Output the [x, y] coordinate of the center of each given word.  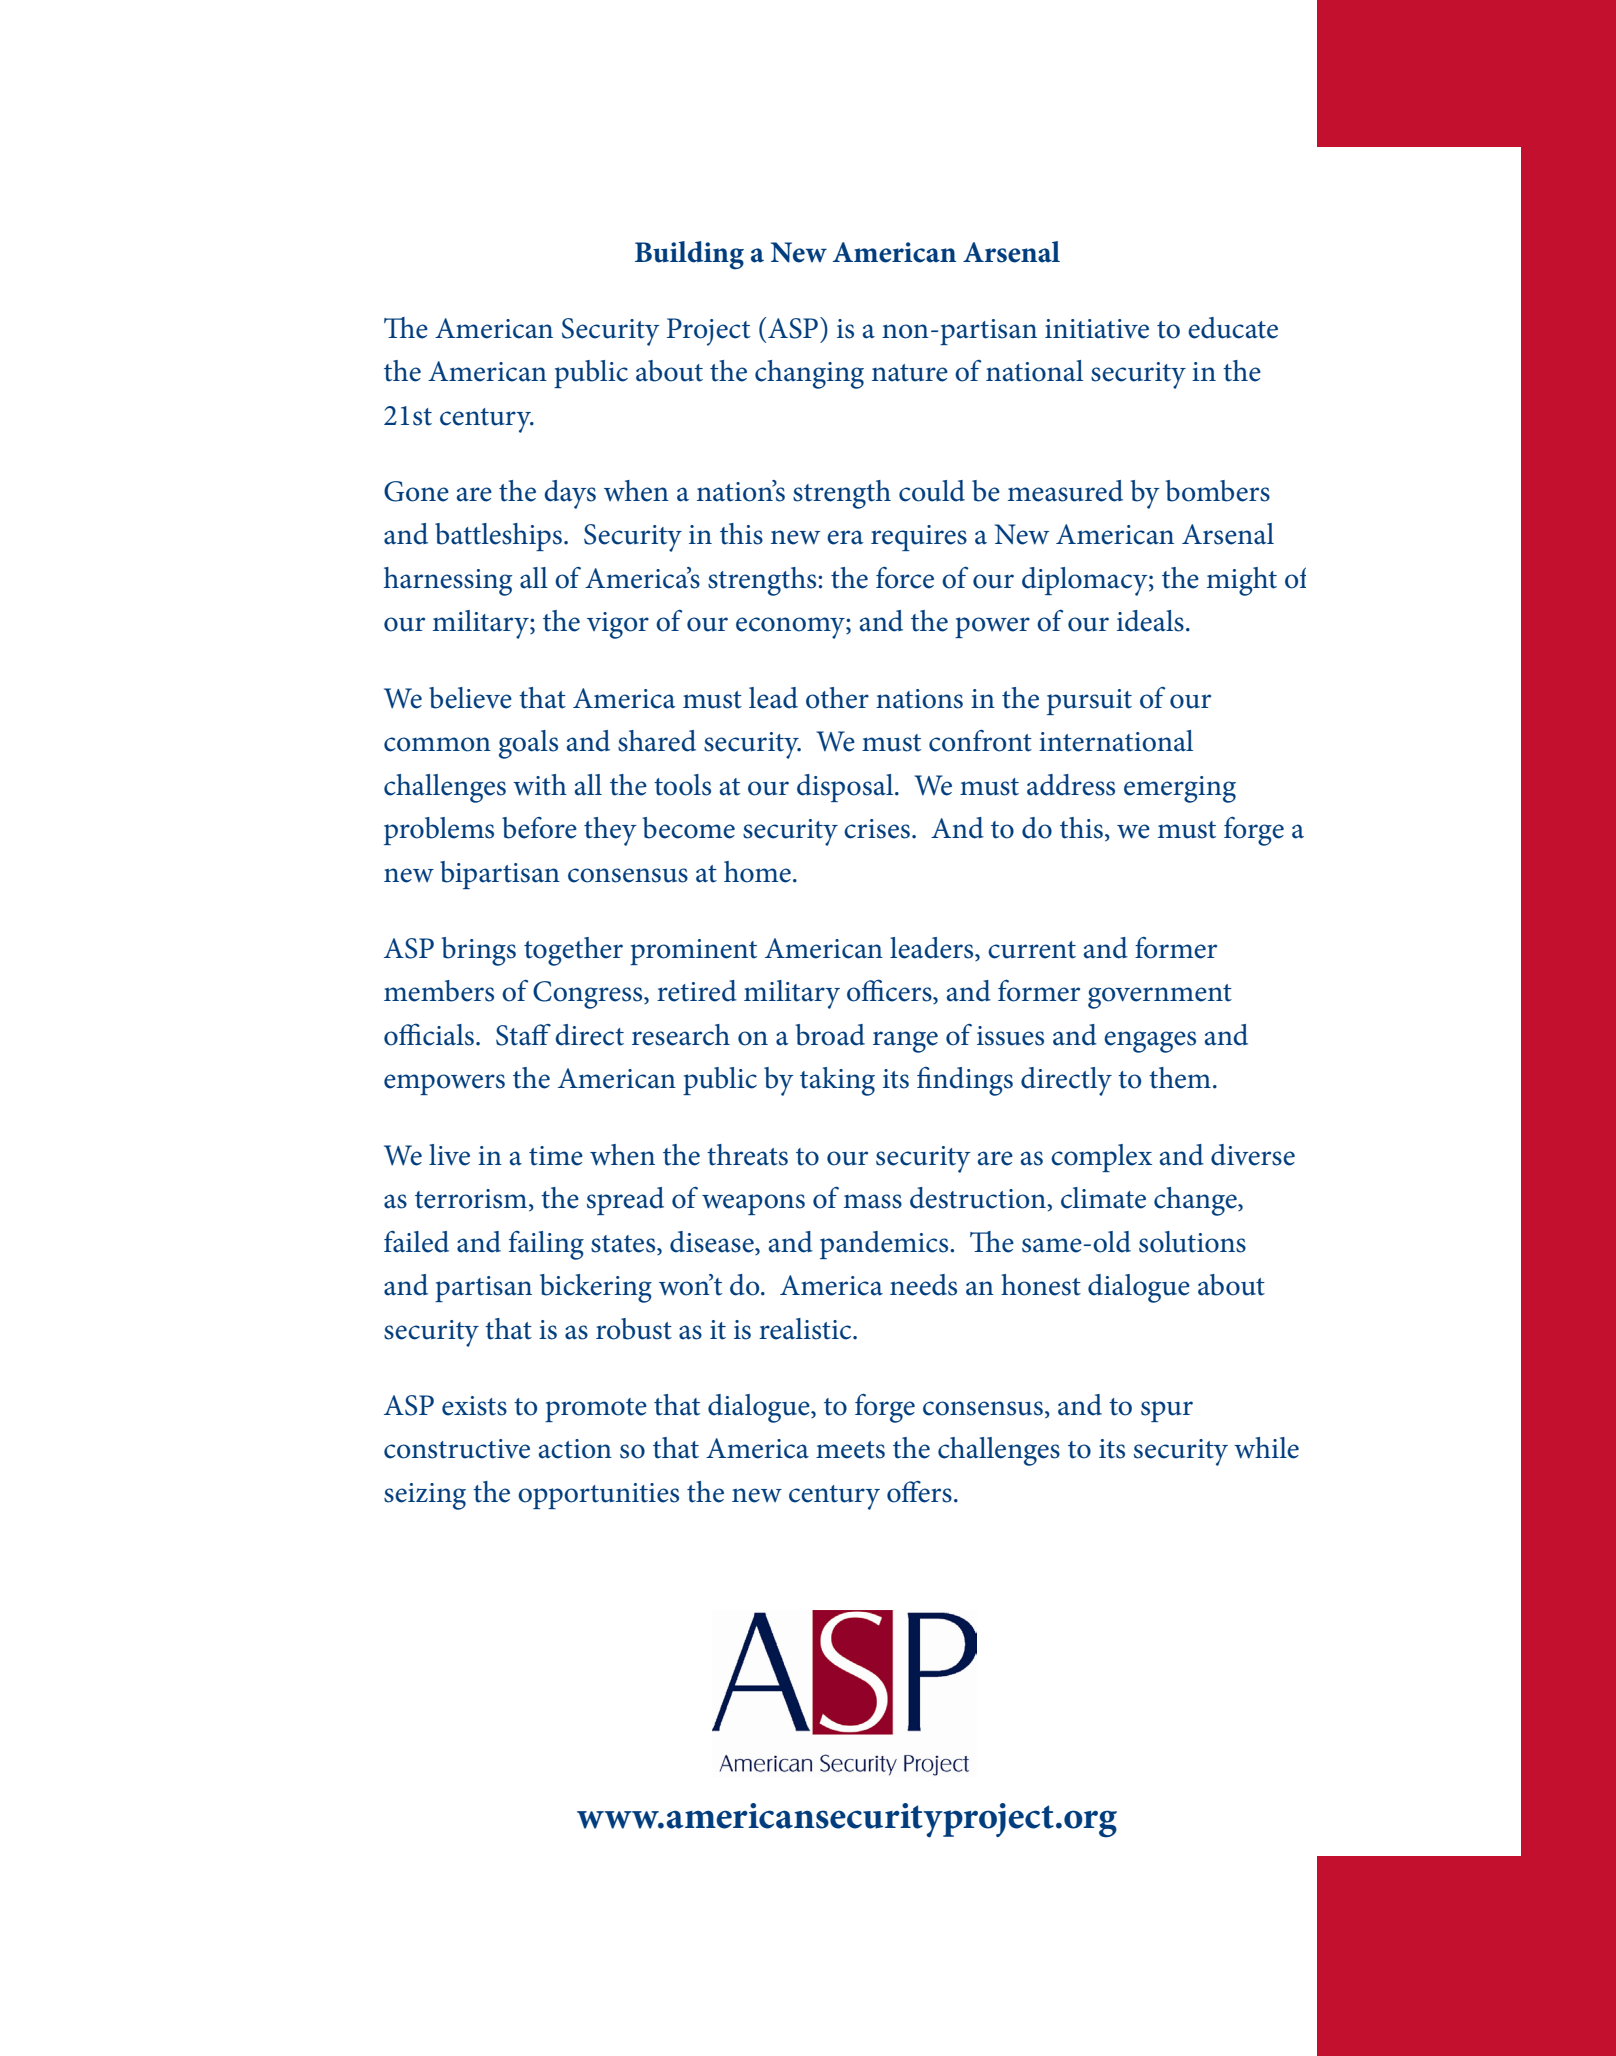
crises [877, 829]
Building [689, 255]
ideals [1150, 621]
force [905, 578]
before [539, 828]
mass [873, 1201]
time [556, 1156]
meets [850, 1450]
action [575, 1449]
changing [809, 374]
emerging [1180, 789]
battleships [498, 537]
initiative [1097, 329]
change [1196, 1201]
